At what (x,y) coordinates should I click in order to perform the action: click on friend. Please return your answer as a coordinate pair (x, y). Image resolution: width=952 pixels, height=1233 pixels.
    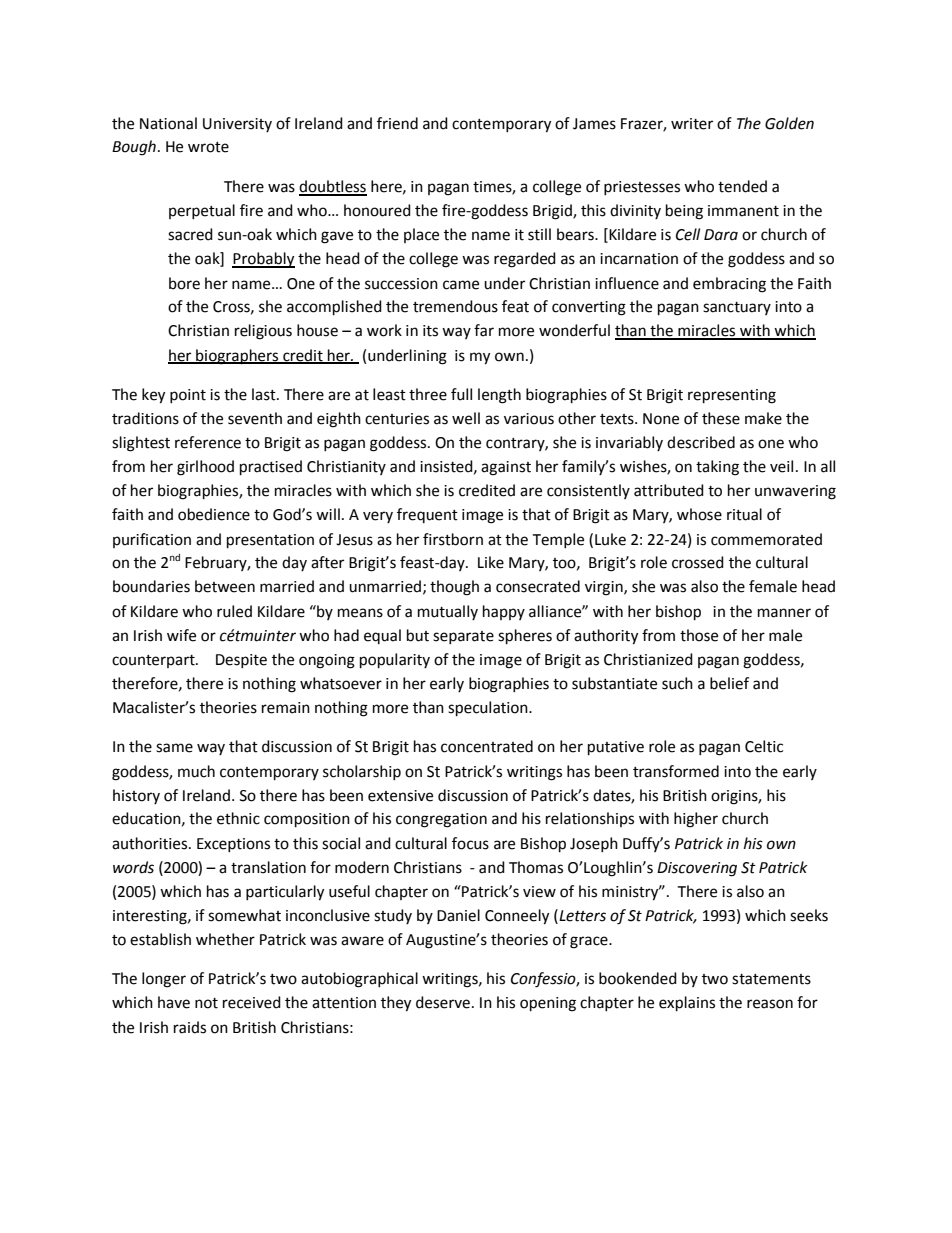
    Looking at the image, I should click on (397, 123).
